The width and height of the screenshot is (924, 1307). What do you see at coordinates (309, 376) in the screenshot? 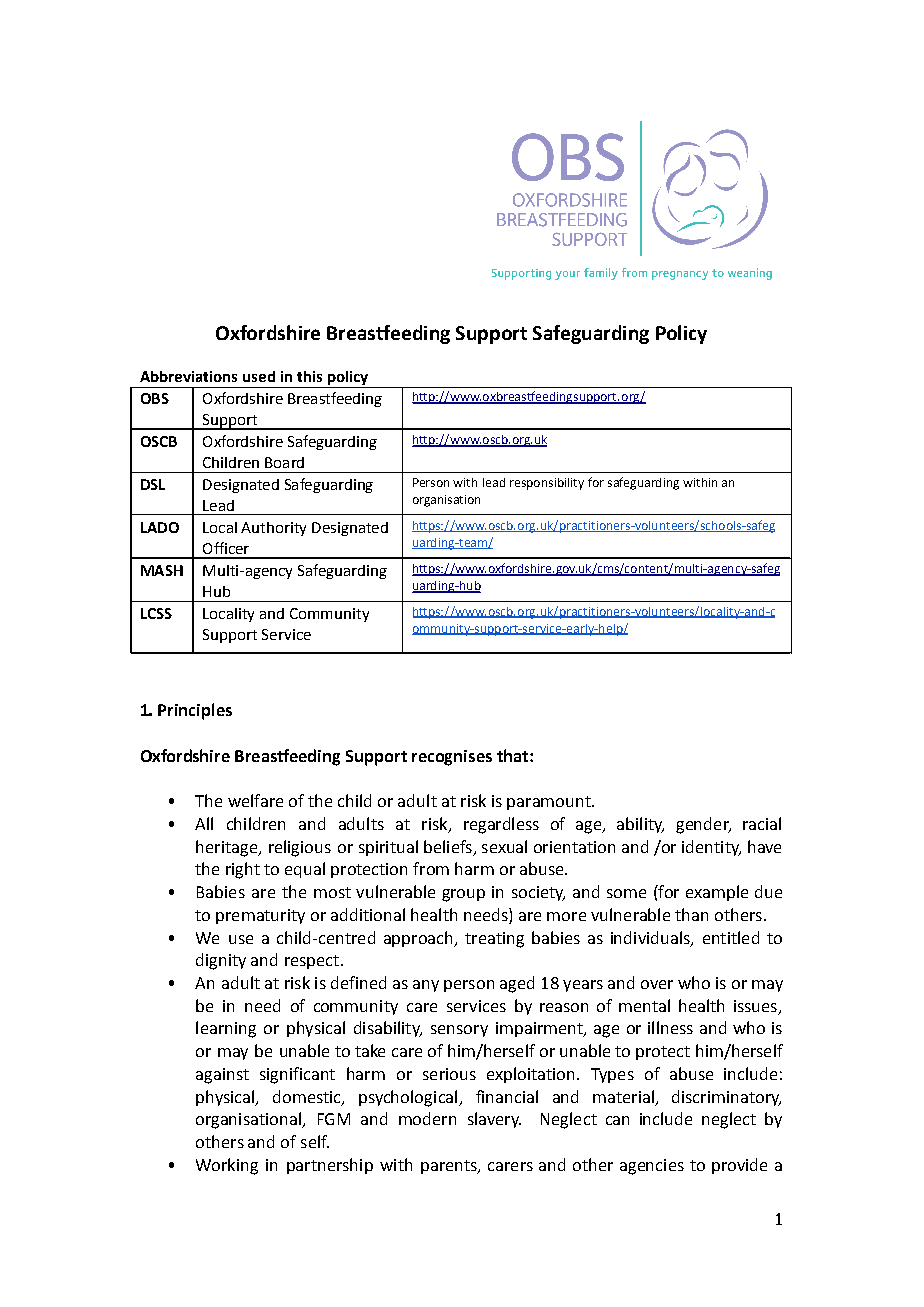
I see `this` at bounding box center [309, 376].
